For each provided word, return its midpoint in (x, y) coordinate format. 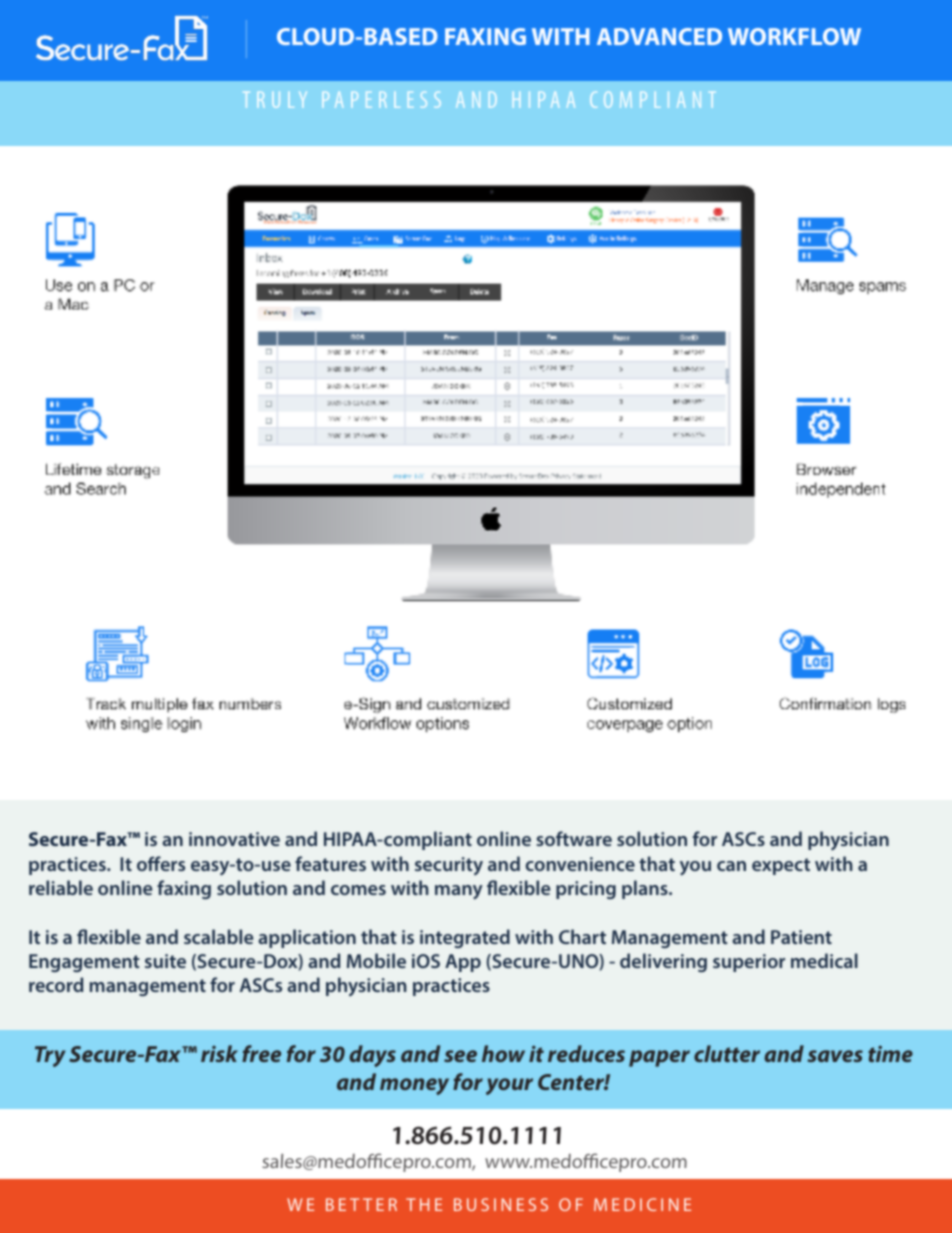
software (574, 838)
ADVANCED (659, 36)
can (731, 866)
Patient (801, 937)
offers (161, 863)
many (459, 892)
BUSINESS (501, 1204)
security (449, 866)
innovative (234, 839)
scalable (218, 936)
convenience (580, 864)
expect (781, 866)
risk (219, 1053)
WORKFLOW (794, 36)
